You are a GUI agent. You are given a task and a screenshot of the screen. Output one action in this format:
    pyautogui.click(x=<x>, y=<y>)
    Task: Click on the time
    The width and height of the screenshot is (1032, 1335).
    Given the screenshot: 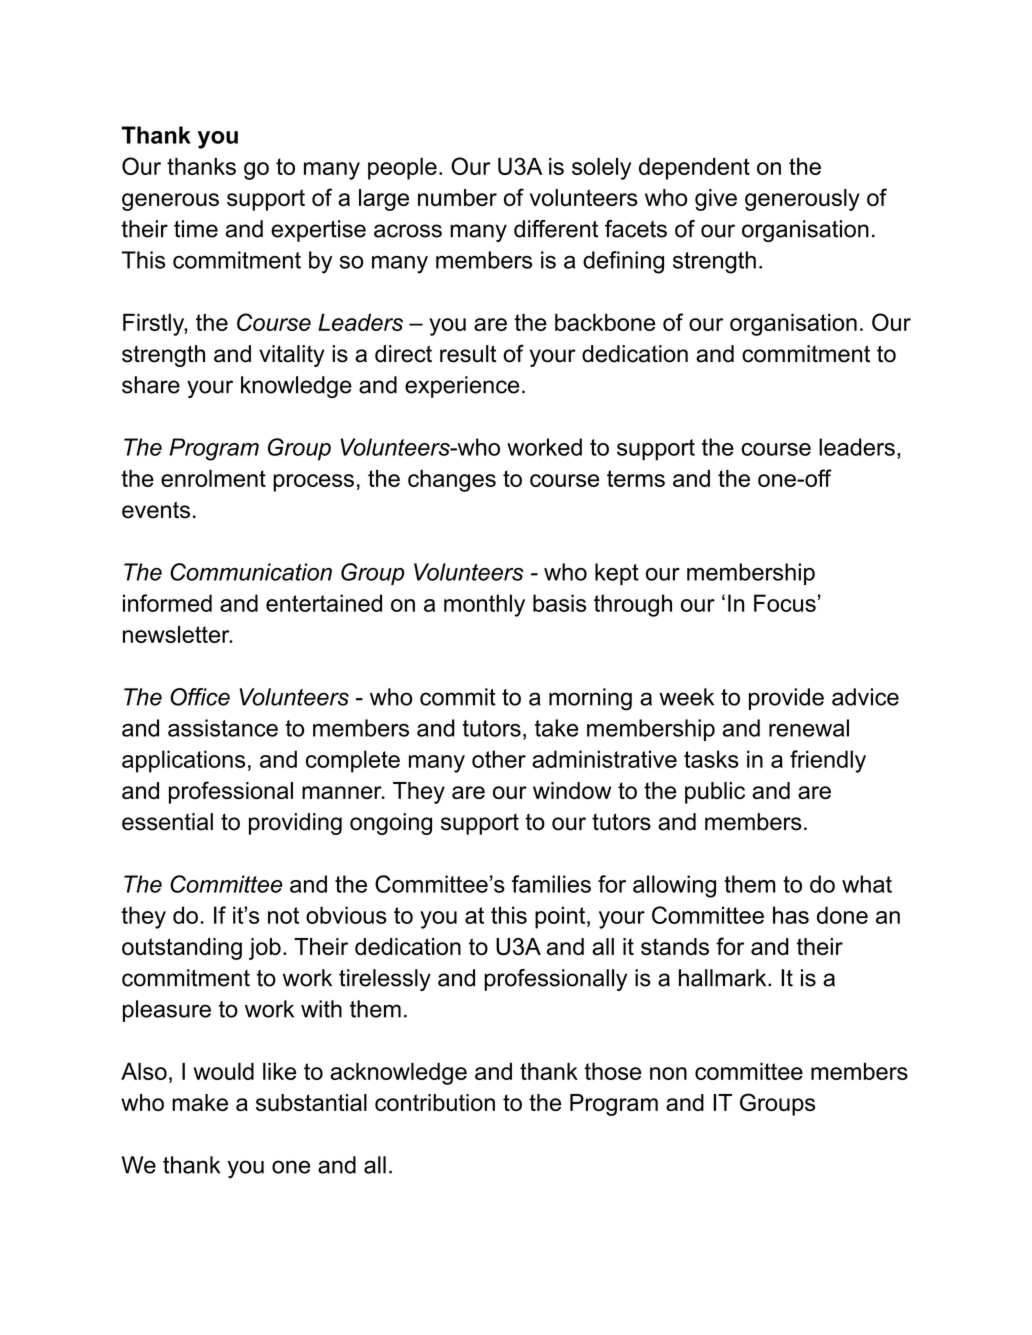 What is the action you would take?
    pyautogui.click(x=196, y=229)
